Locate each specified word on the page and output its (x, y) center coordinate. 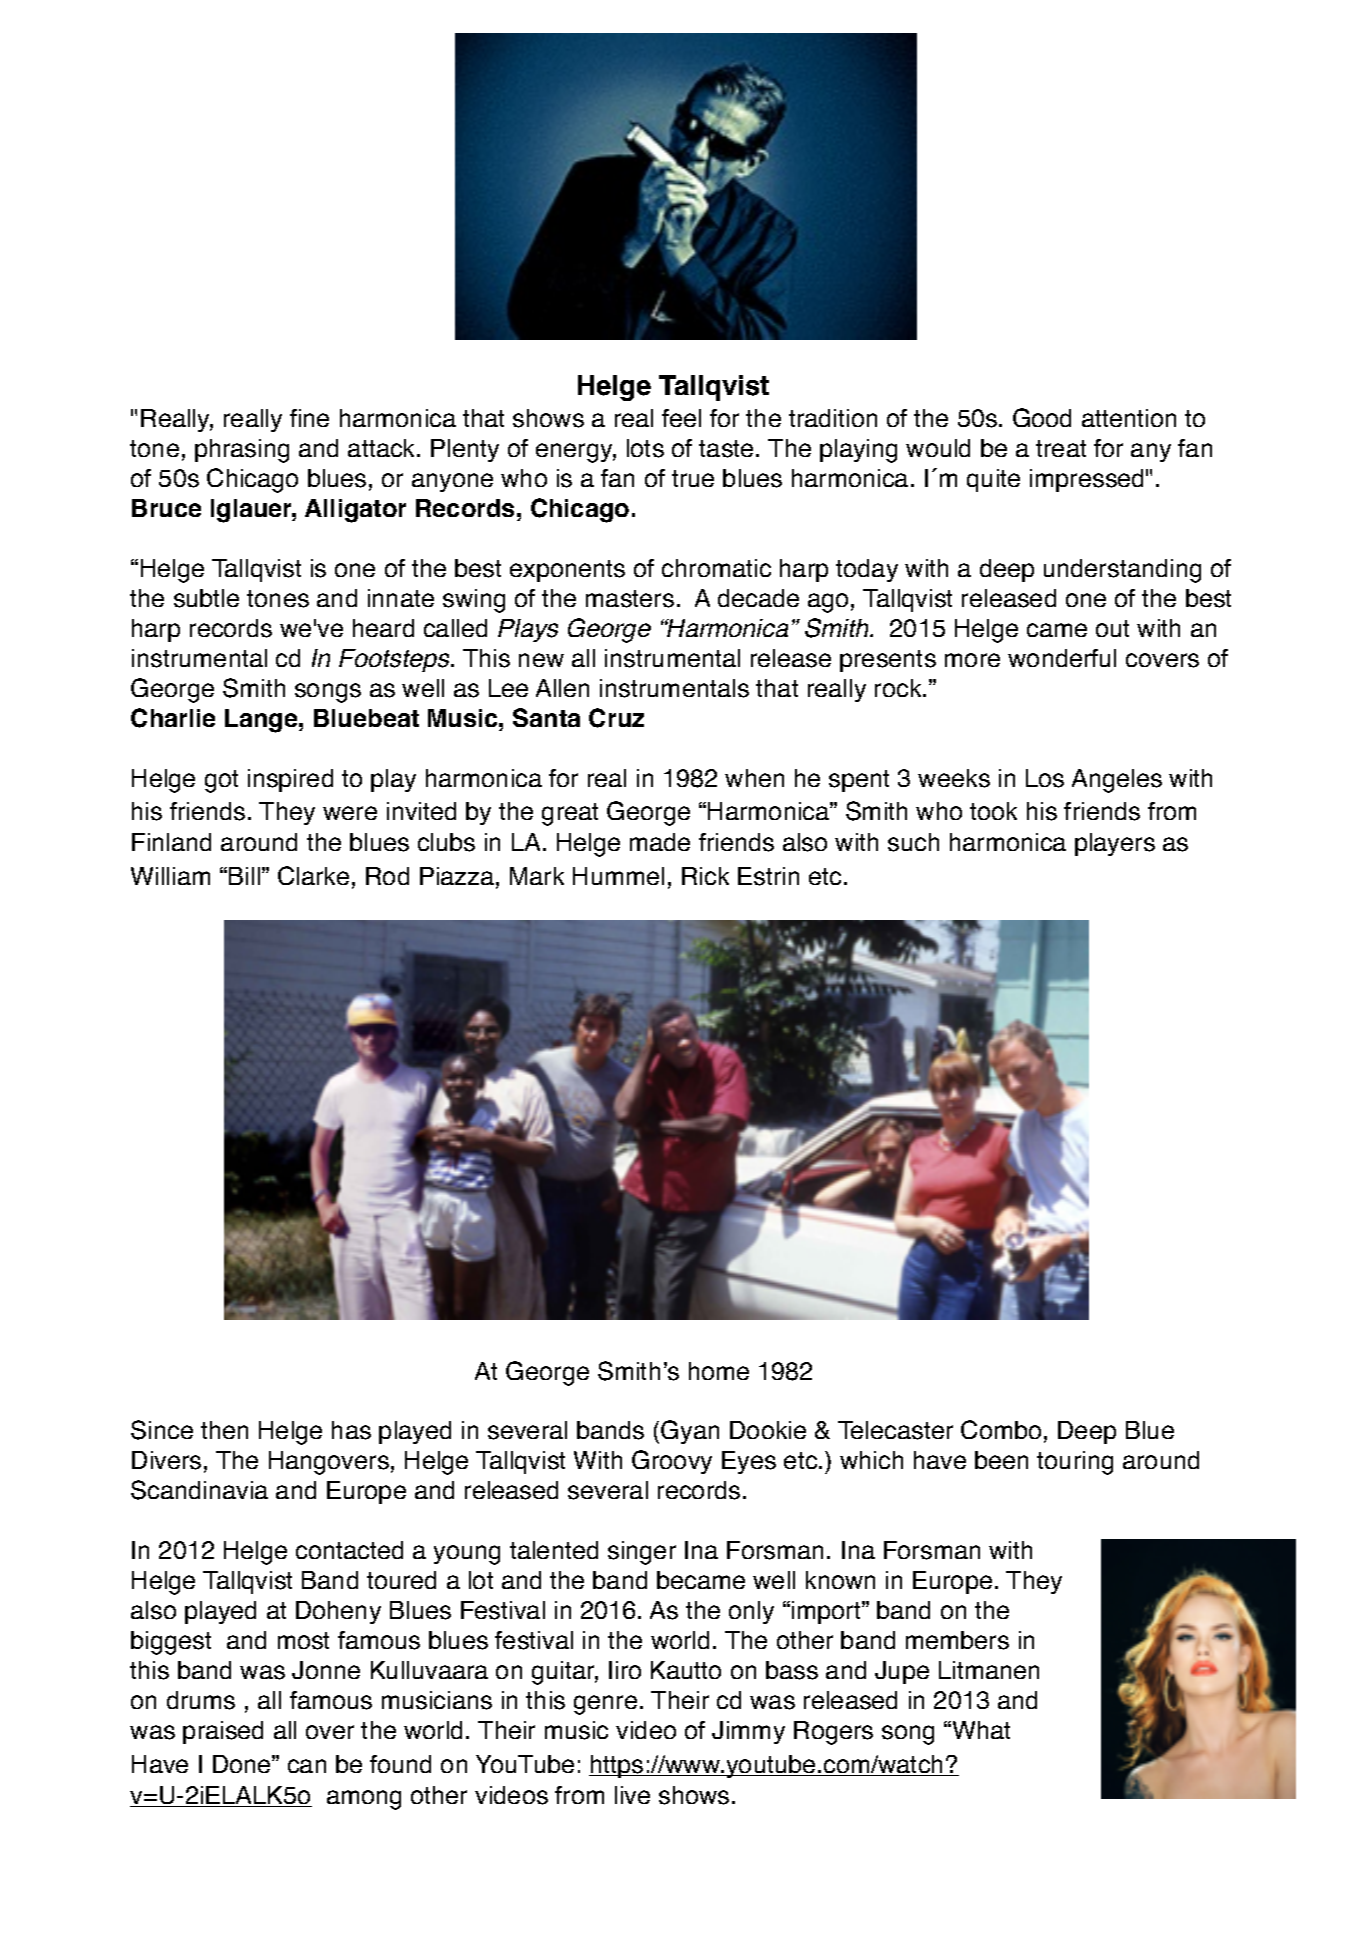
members (957, 1640)
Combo (1001, 1429)
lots (645, 448)
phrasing (242, 451)
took (993, 811)
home (719, 1371)
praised (223, 1732)
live (632, 1795)
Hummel (618, 876)
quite (993, 480)
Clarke (313, 875)
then (224, 1430)
